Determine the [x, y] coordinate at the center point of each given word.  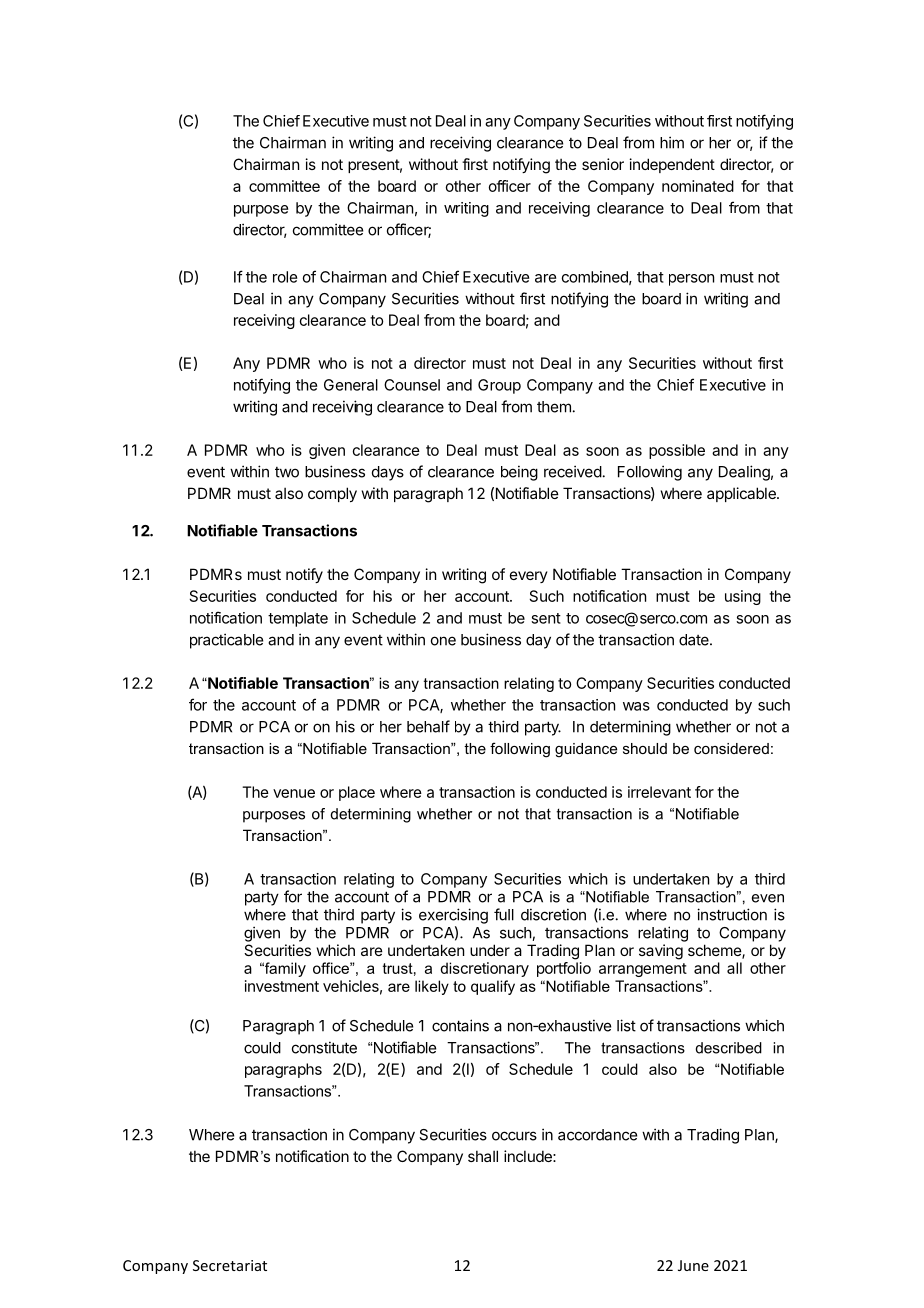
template [298, 619]
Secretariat [230, 1265]
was [636, 706]
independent [672, 165]
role [285, 277]
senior [603, 164]
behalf [428, 726]
